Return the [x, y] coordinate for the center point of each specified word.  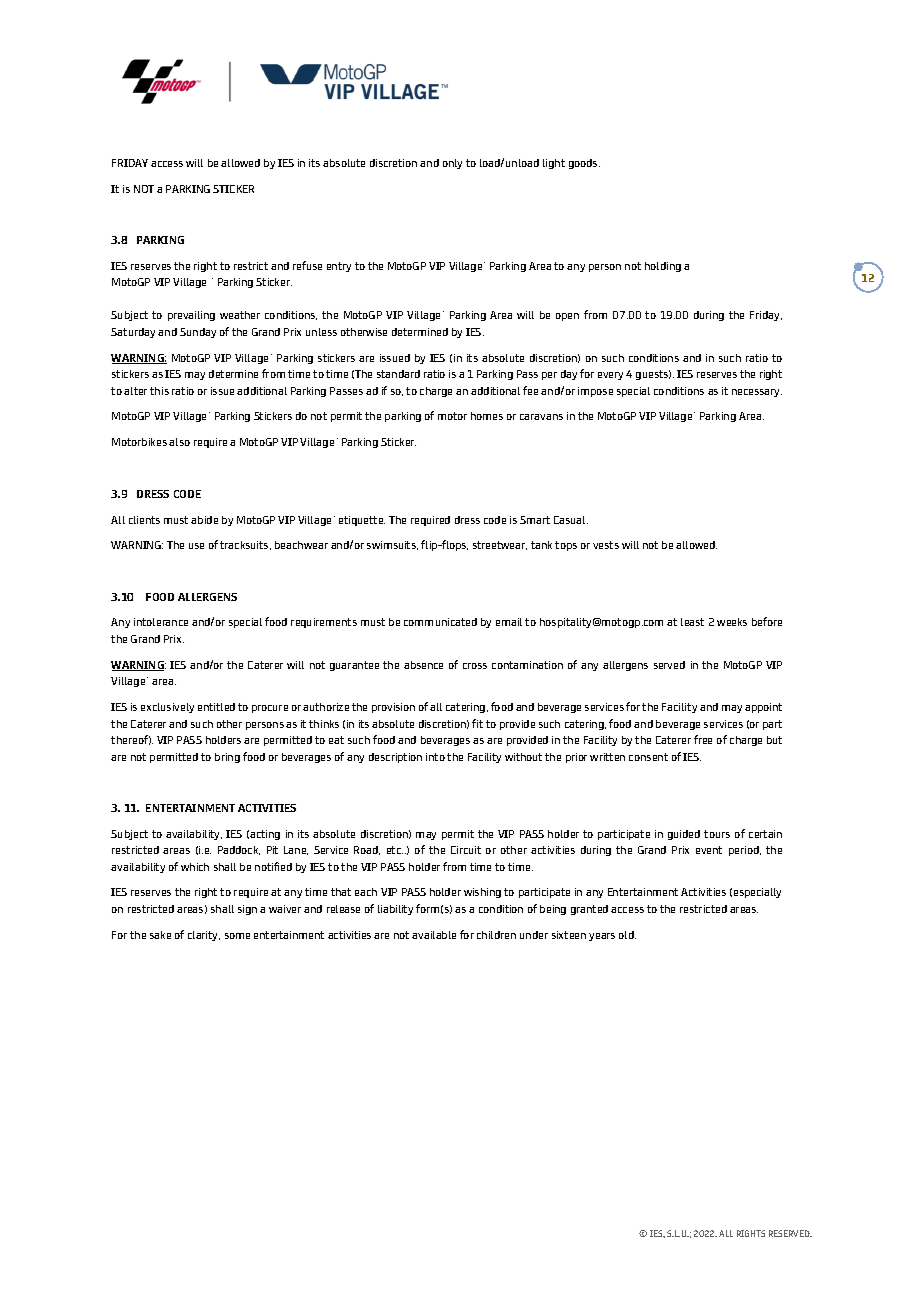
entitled [216, 707]
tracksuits [245, 545]
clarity [204, 936]
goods [584, 164]
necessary [757, 393]
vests [606, 545]
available [434, 935]
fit [477, 723]
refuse [307, 265]
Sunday [198, 333]
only [452, 164]
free [703, 739]
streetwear [500, 545]
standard [398, 374]
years [602, 937]
